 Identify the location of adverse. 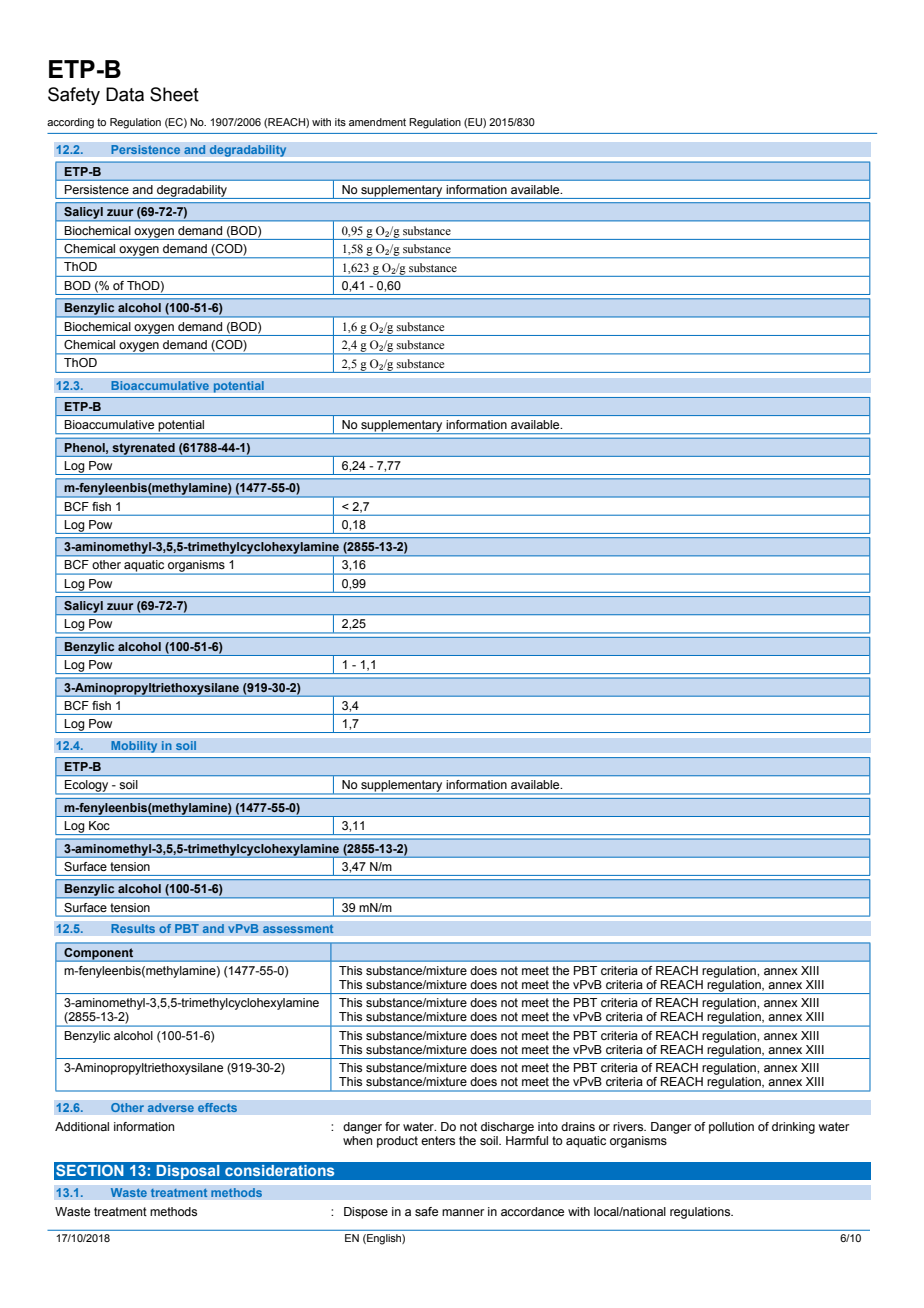
(170, 1108).
